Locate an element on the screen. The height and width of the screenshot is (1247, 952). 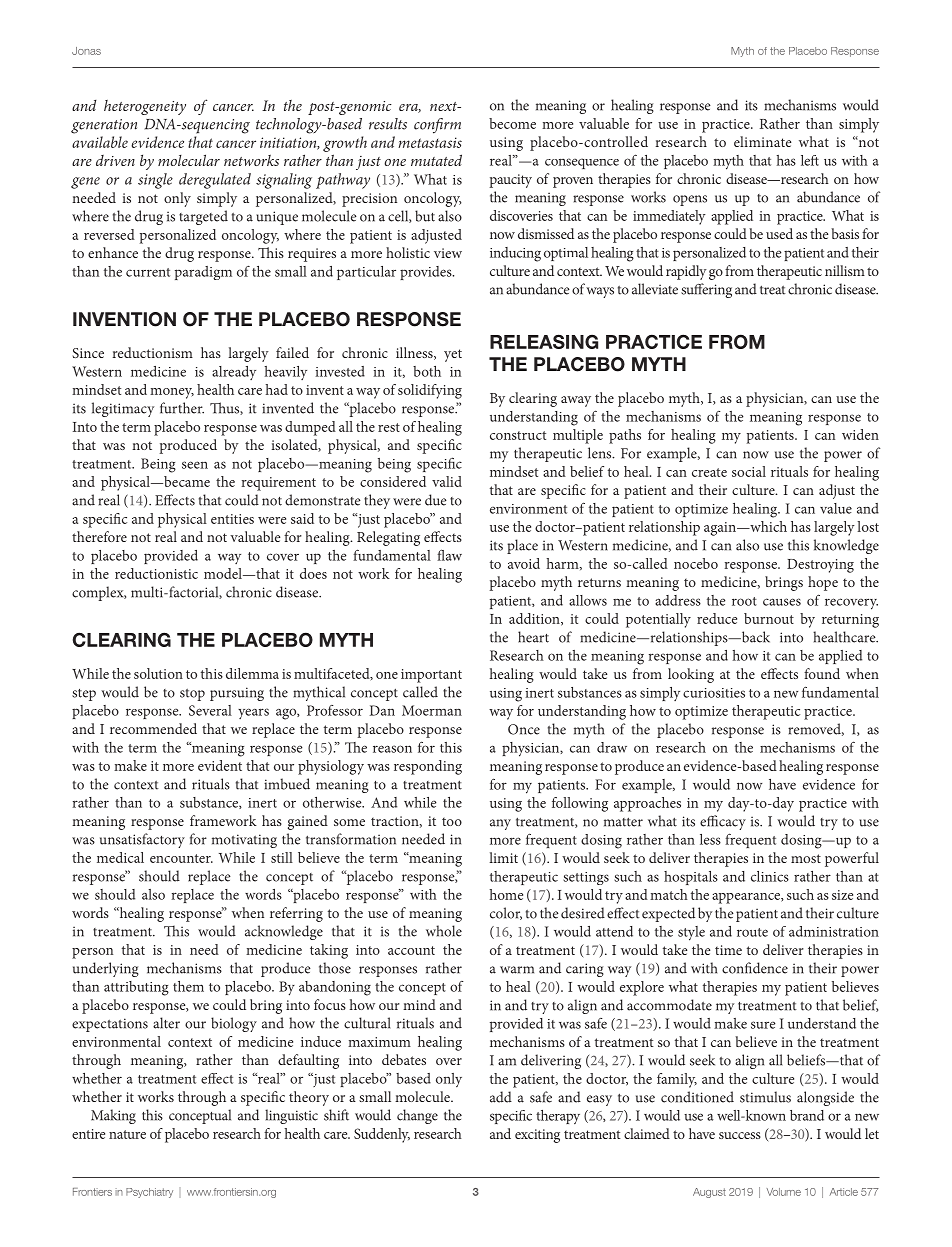
eliminate is located at coordinates (762, 141).
